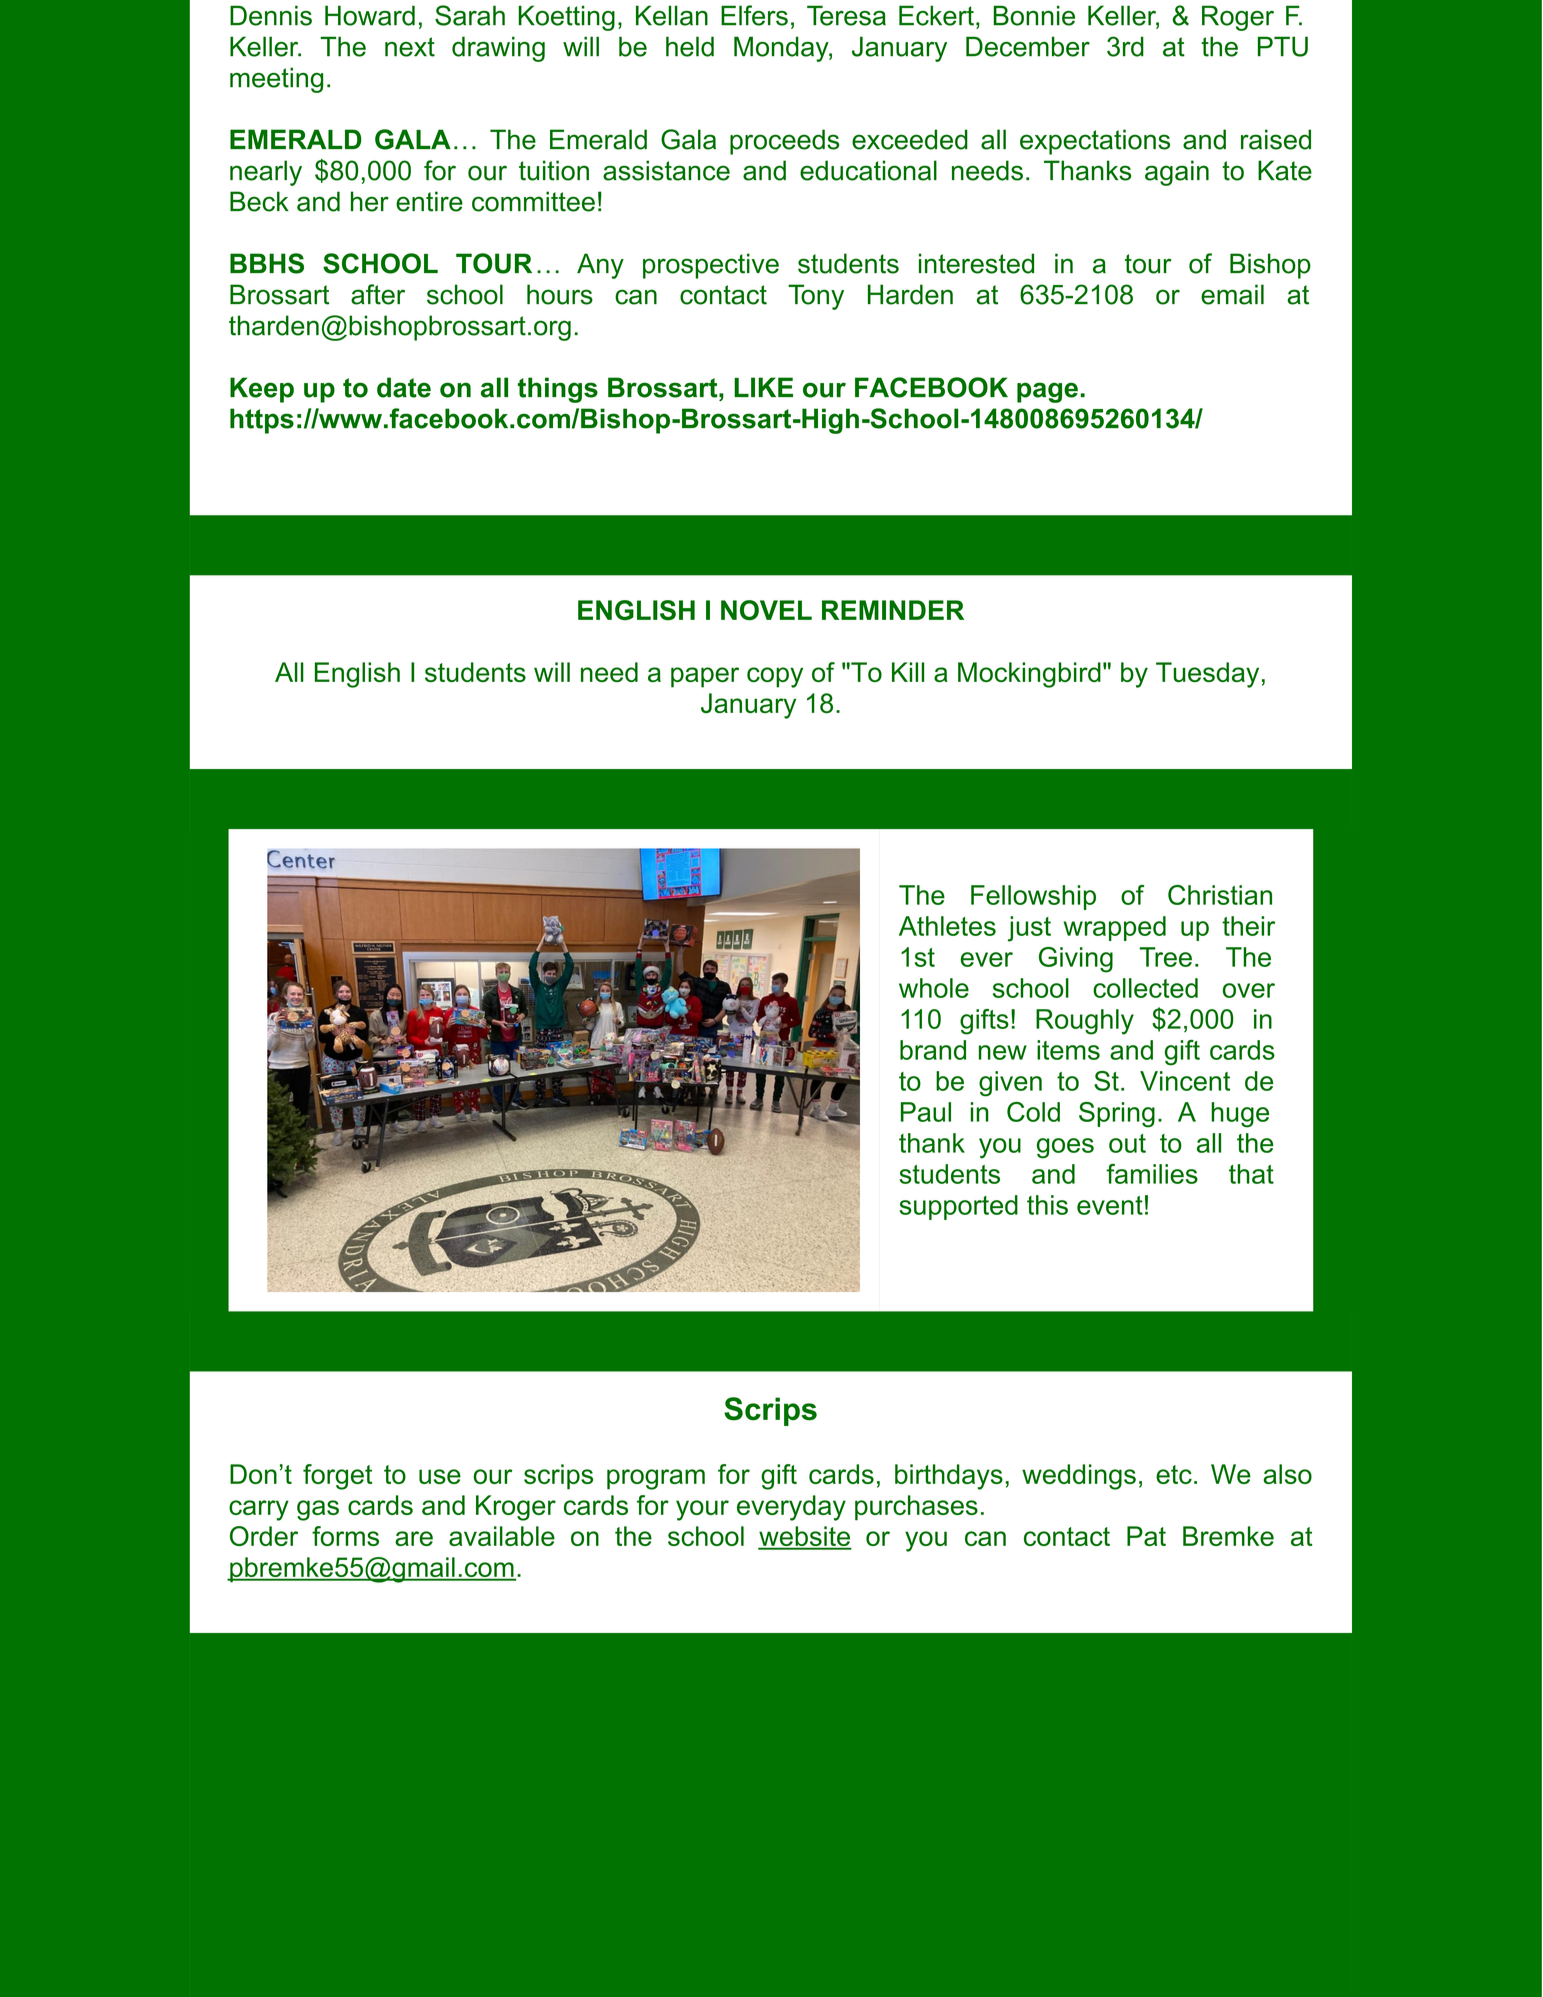  Describe the element at coordinates (337, 1477) in the screenshot. I see `forget` at that location.
